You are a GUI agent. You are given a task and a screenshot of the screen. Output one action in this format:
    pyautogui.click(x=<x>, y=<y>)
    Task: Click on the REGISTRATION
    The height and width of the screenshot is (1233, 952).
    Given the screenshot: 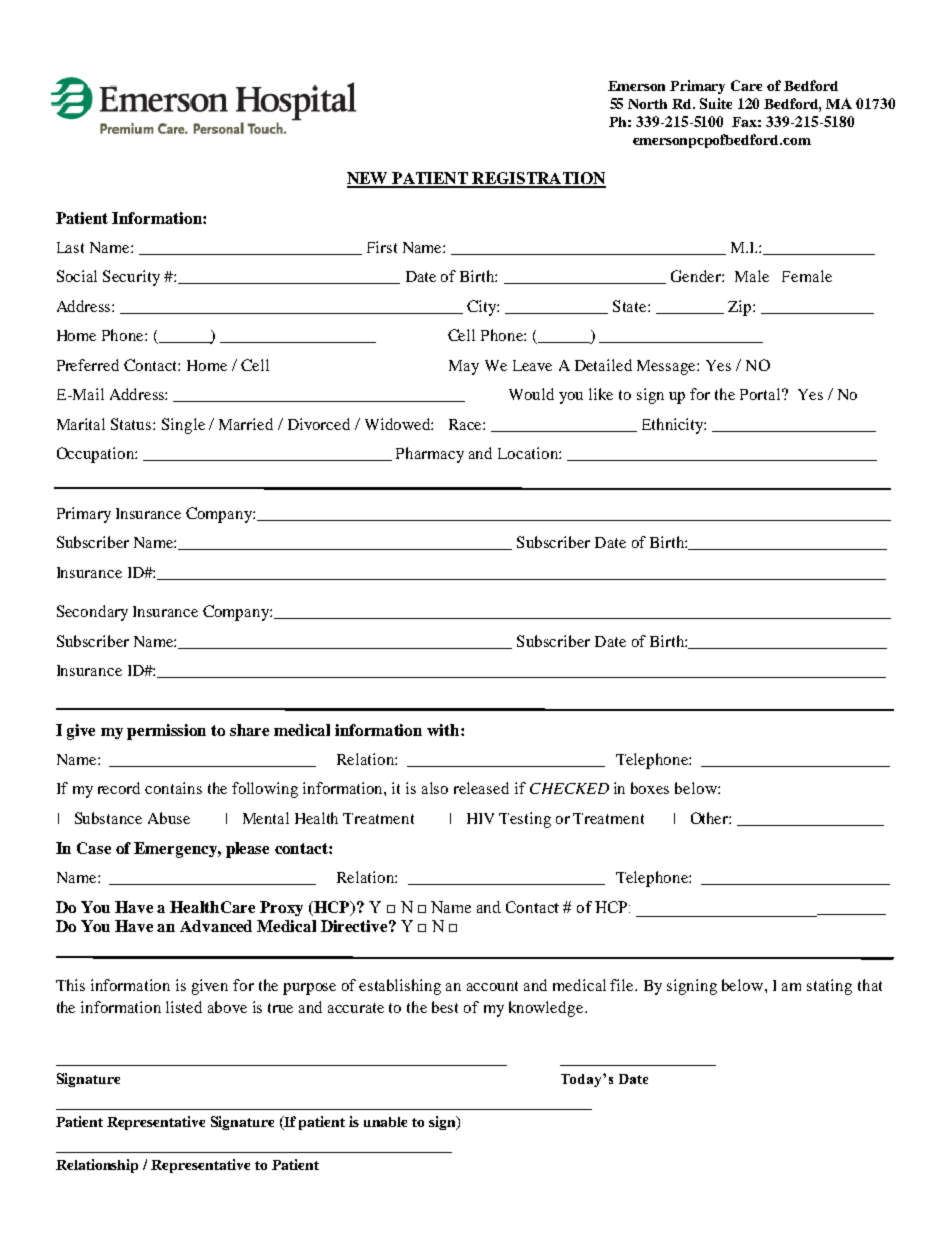 What is the action you would take?
    pyautogui.click(x=538, y=179)
